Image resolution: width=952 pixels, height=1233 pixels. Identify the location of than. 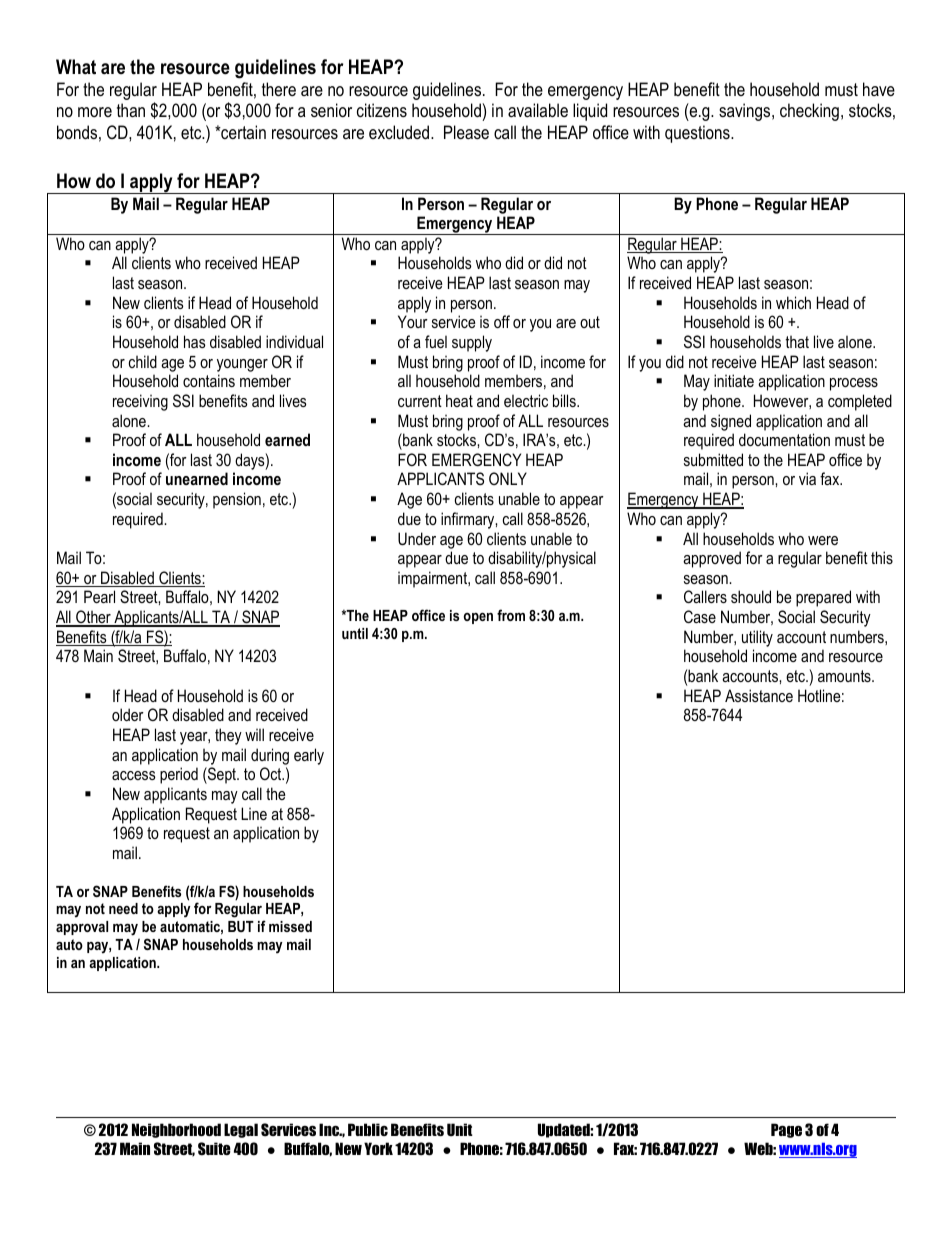
(131, 110).
